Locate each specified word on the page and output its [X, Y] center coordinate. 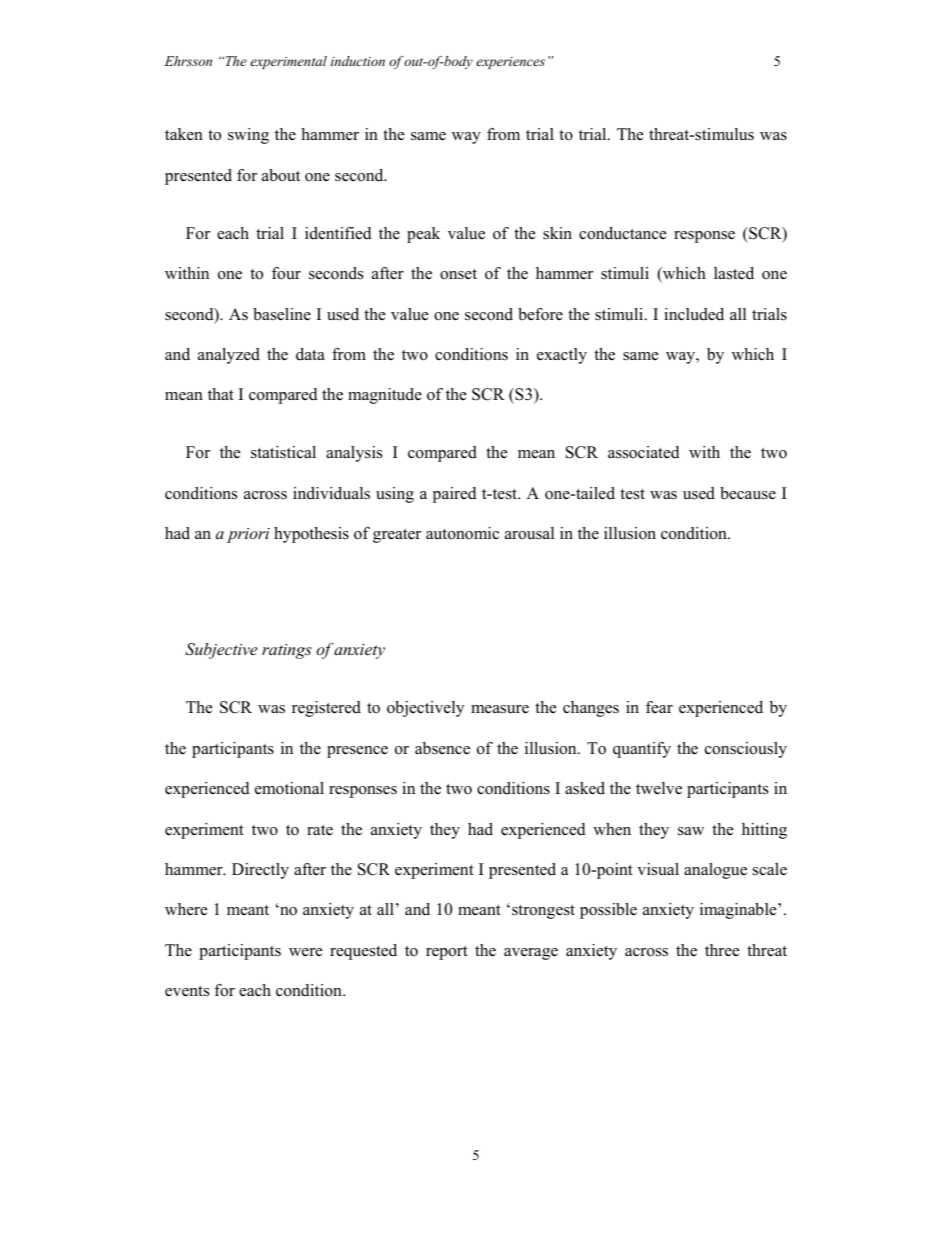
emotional [289, 788]
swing [248, 136]
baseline [282, 314]
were [306, 952]
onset [458, 274]
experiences [510, 63]
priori [248, 535]
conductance [623, 233]
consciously [746, 750]
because [748, 493]
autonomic [462, 533]
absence [442, 748]
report [447, 953]
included [694, 314]
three [722, 950]
